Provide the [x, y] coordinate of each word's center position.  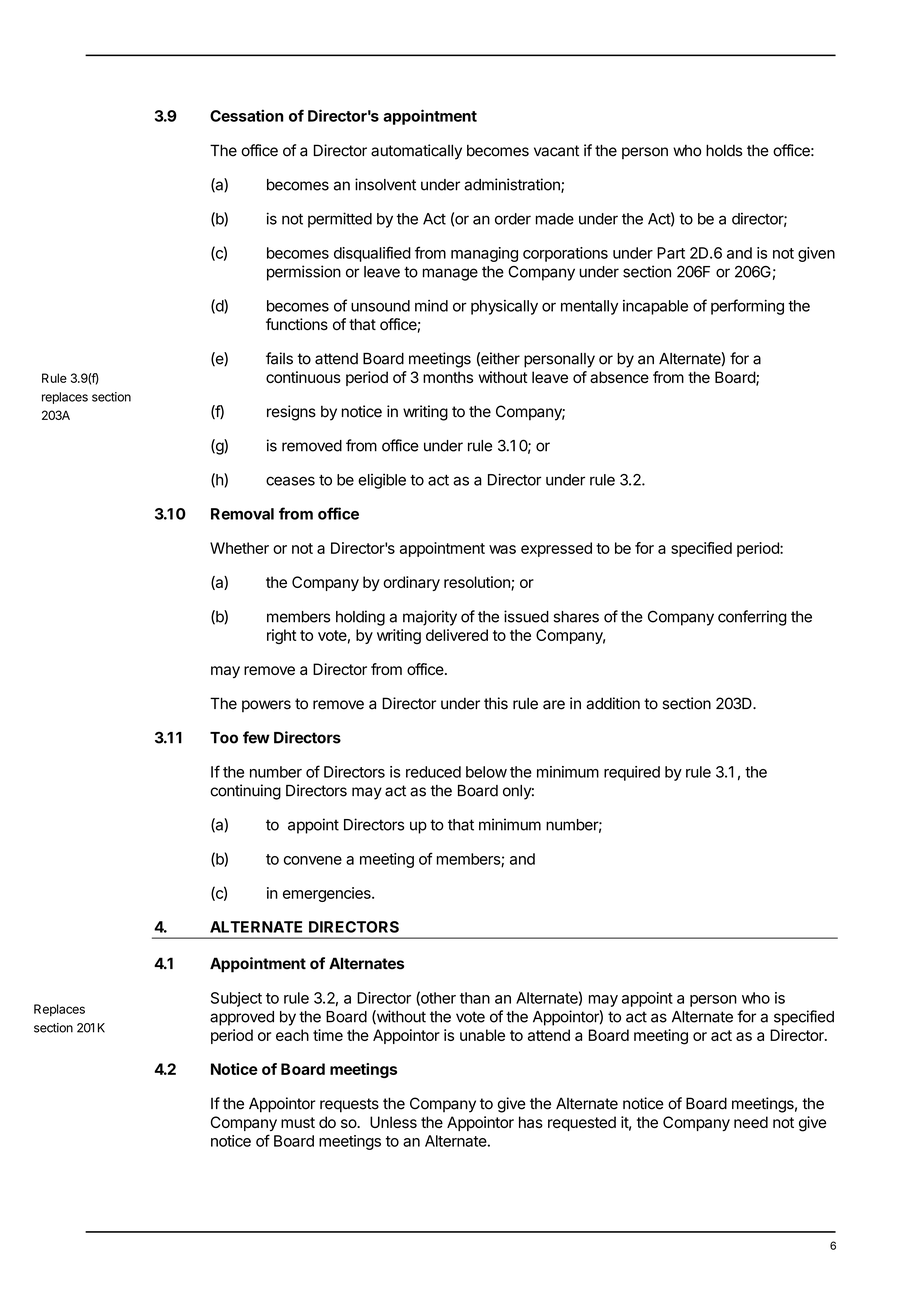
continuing [245, 792]
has [531, 1122]
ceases [290, 481]
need [751, 1122]
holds [724, 150]
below [486, 772]
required [632, 773]
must [298, 1122]
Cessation [247, 115]
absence [619, 377]
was [502, 549]
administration [513, 185]
